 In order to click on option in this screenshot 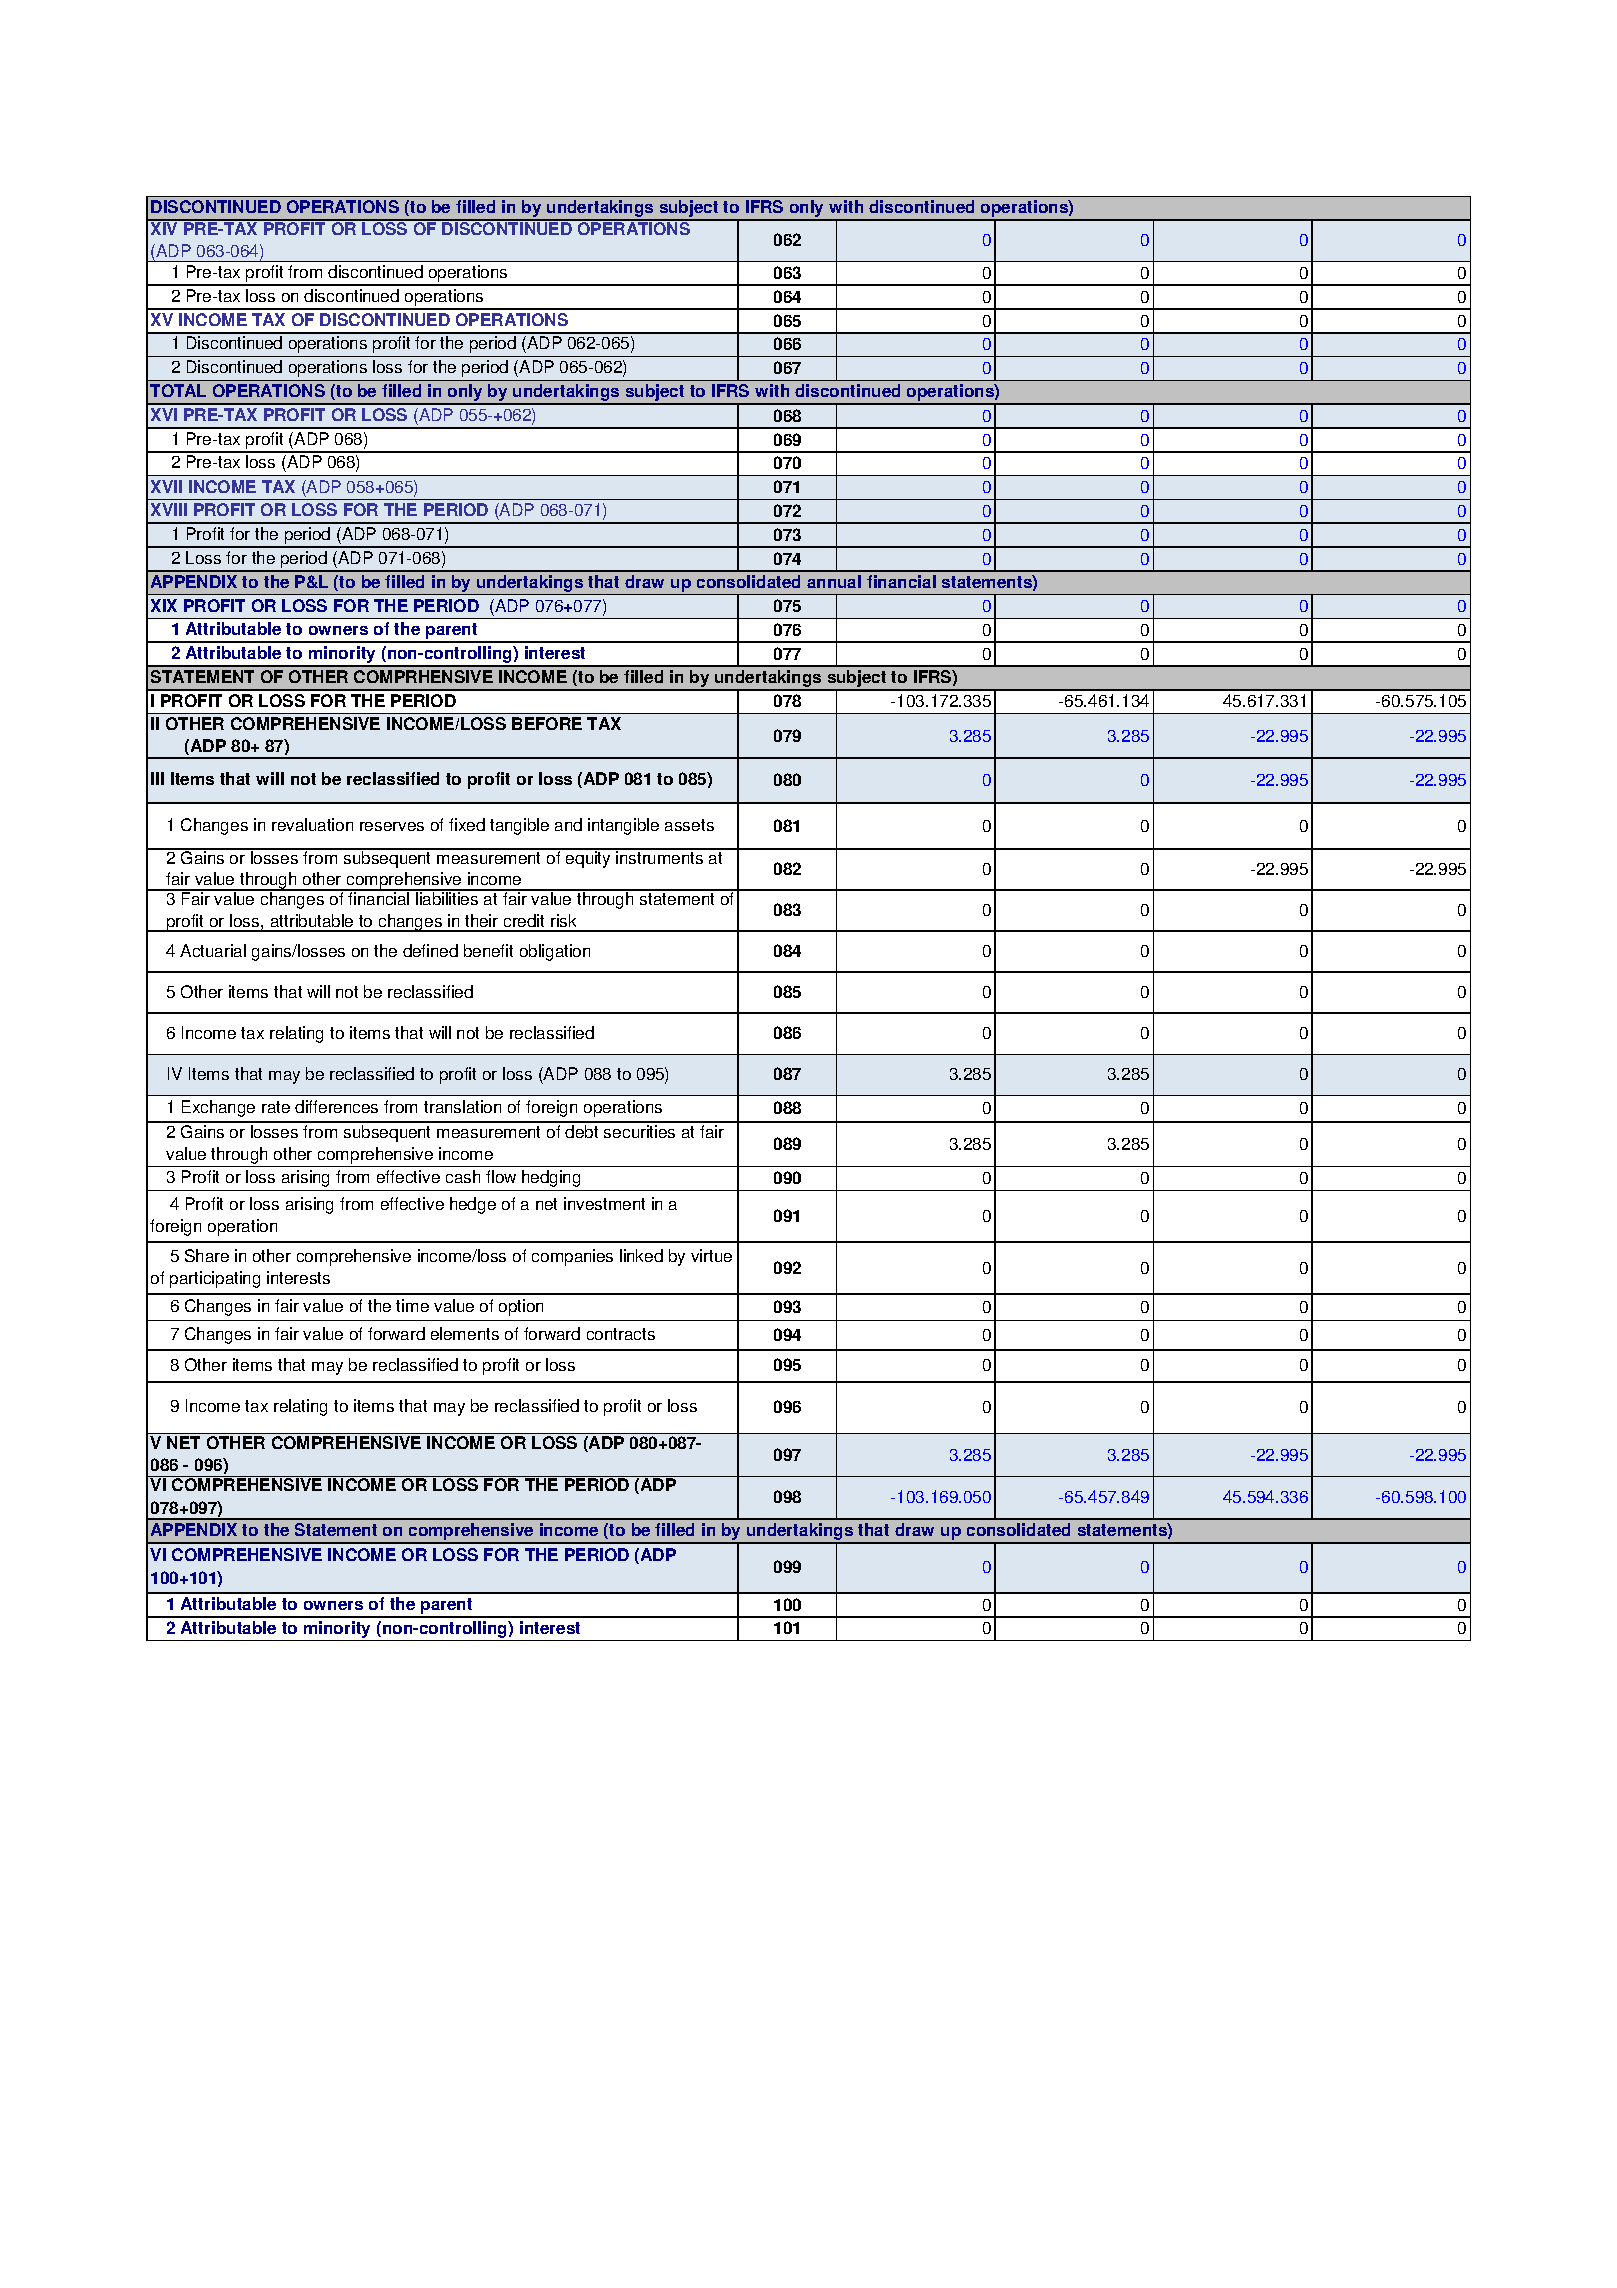, I will do `click(521, 1307)`.
